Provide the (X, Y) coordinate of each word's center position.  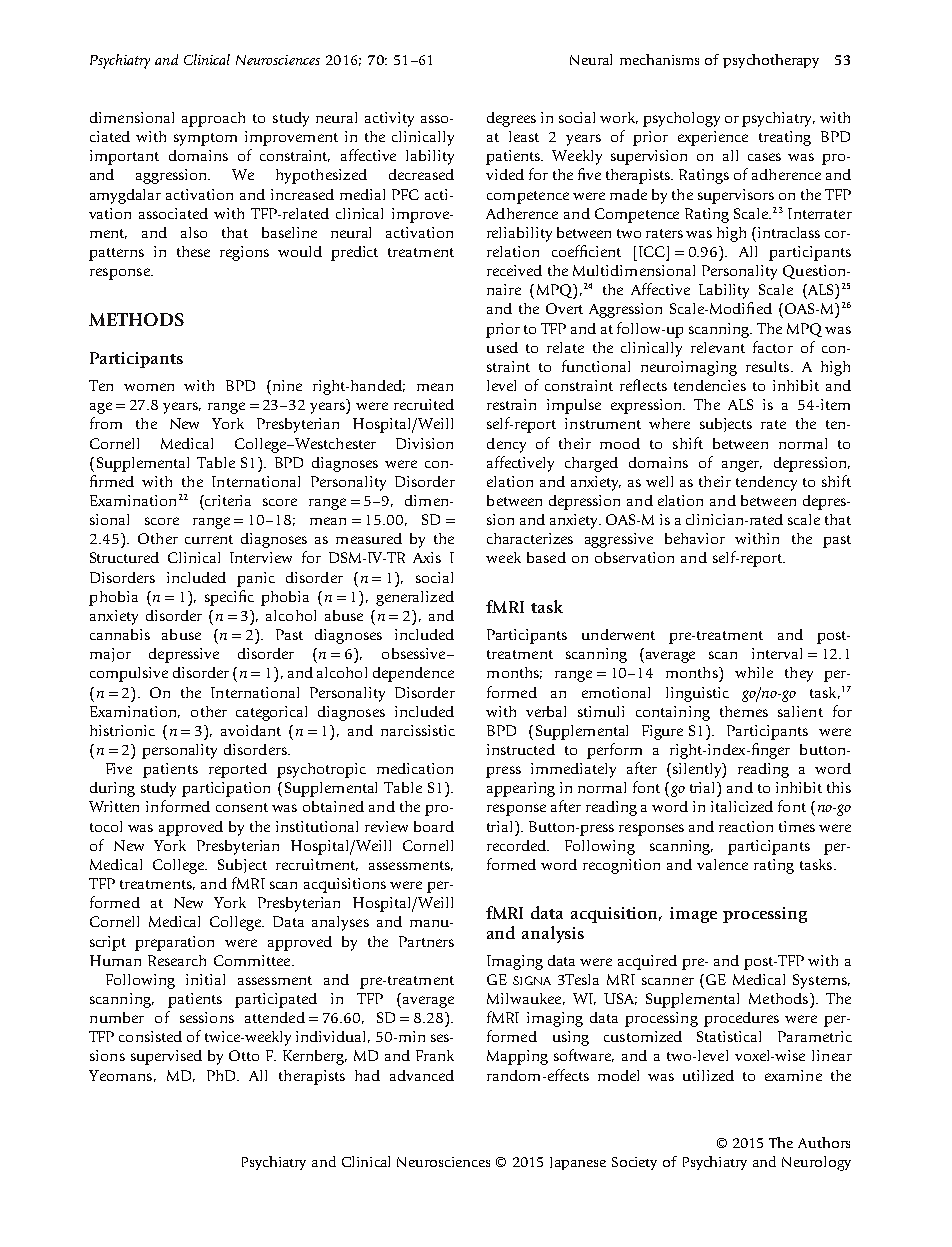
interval (777, 653)
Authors (824, 1142)
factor (773, 347)
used (502, 347)
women (149, 387)
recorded (518, 845)
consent (242, 807)
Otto (244, 1055)
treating (785, 138)
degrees (511, 119)
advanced (422, 1075)
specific (229, 598)
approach (213, 119)
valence (722, 864)
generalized (415, 598)
